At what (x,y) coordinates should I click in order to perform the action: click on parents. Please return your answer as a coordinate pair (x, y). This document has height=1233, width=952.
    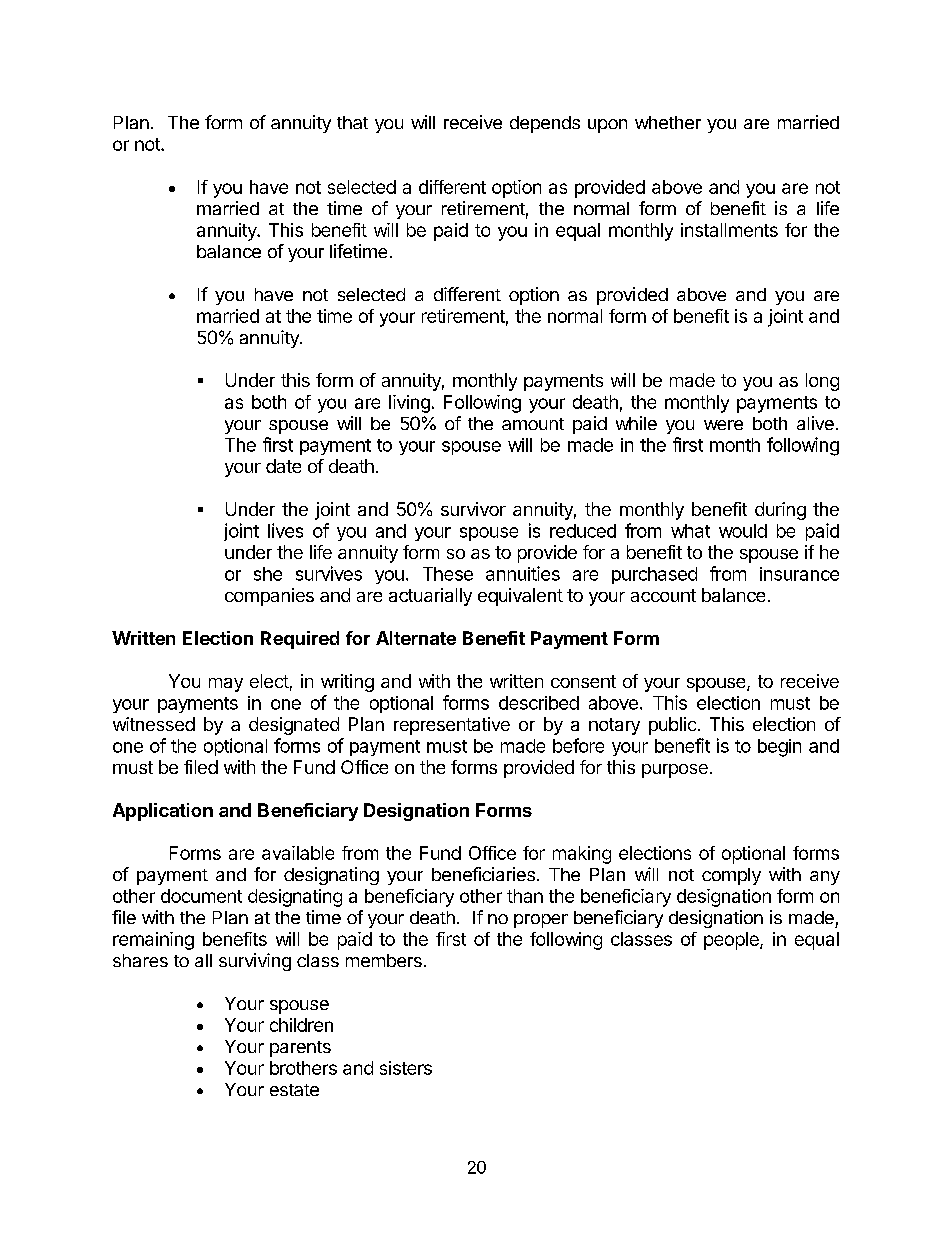
    Looking at the image, I should click on (300, 1049).
